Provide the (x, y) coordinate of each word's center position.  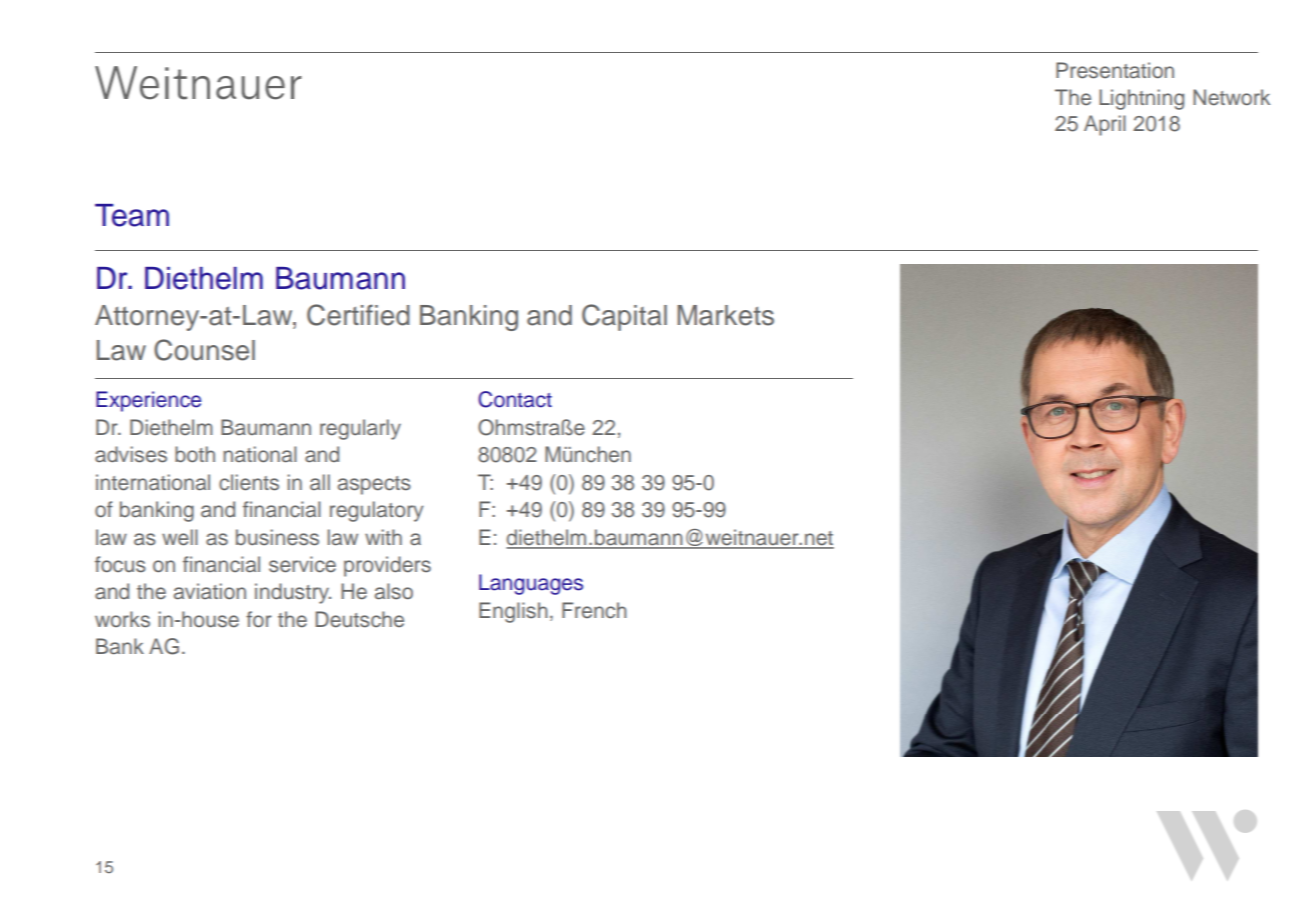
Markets (725, 315)
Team (132, 215)
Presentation (1115, 70)
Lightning (1141, 99)
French (594, 610)
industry (293, 593)
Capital (624, 317)
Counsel (204, 350)
